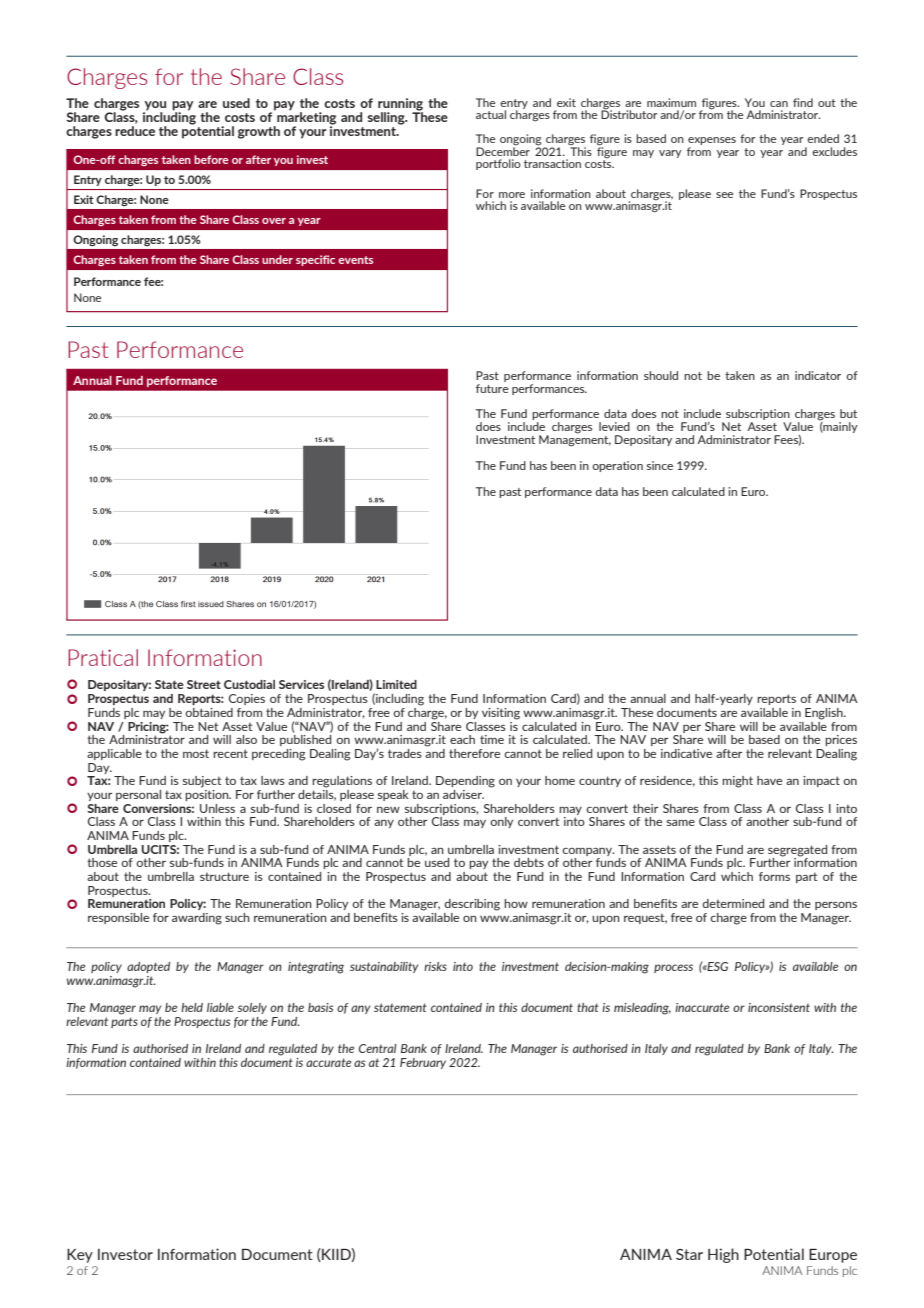 The width and height of the screenshot is (924, 1308). I want to click on February, so click(423, 1063).
